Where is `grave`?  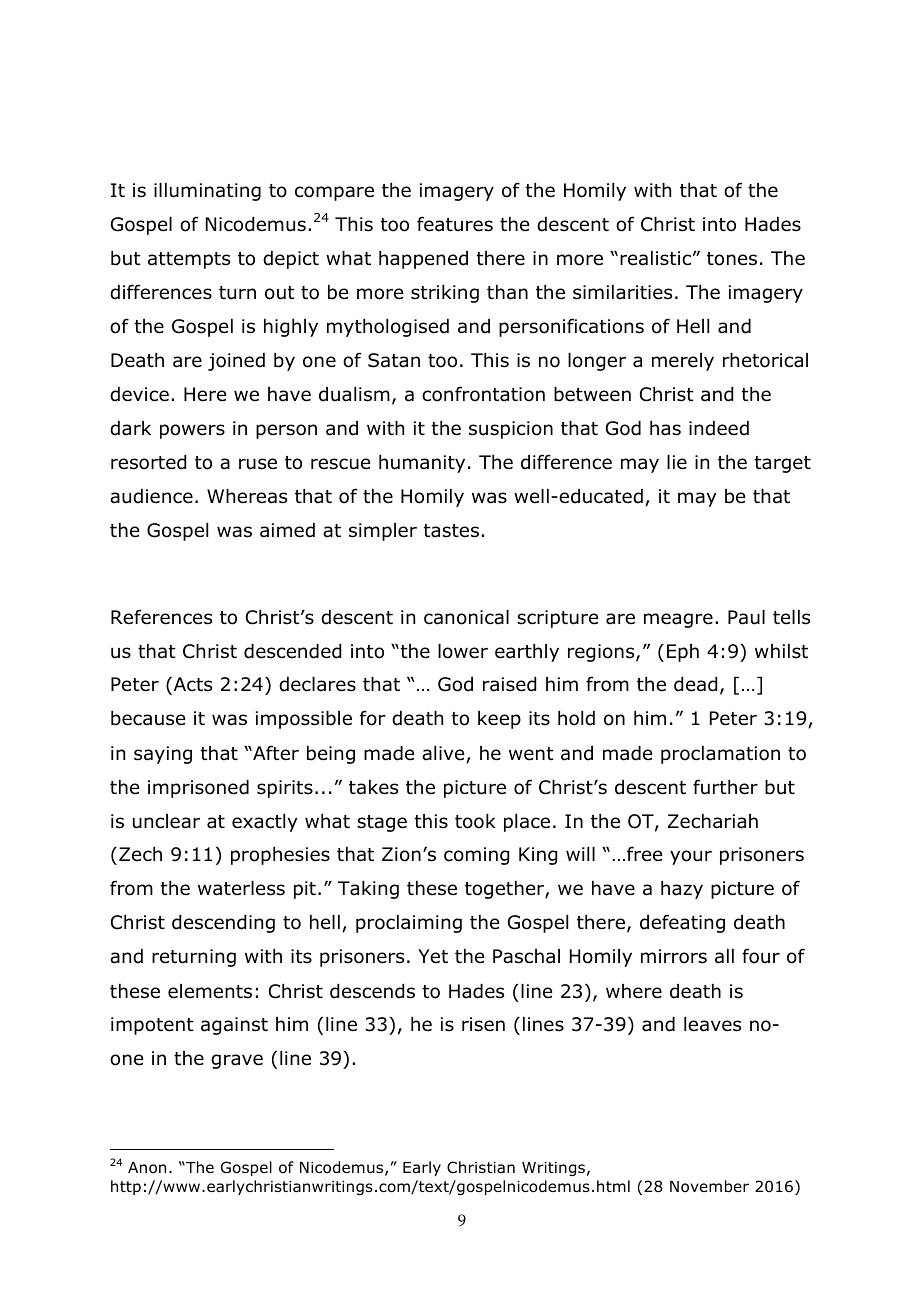 grave is located at coordinates (237, 1061).
